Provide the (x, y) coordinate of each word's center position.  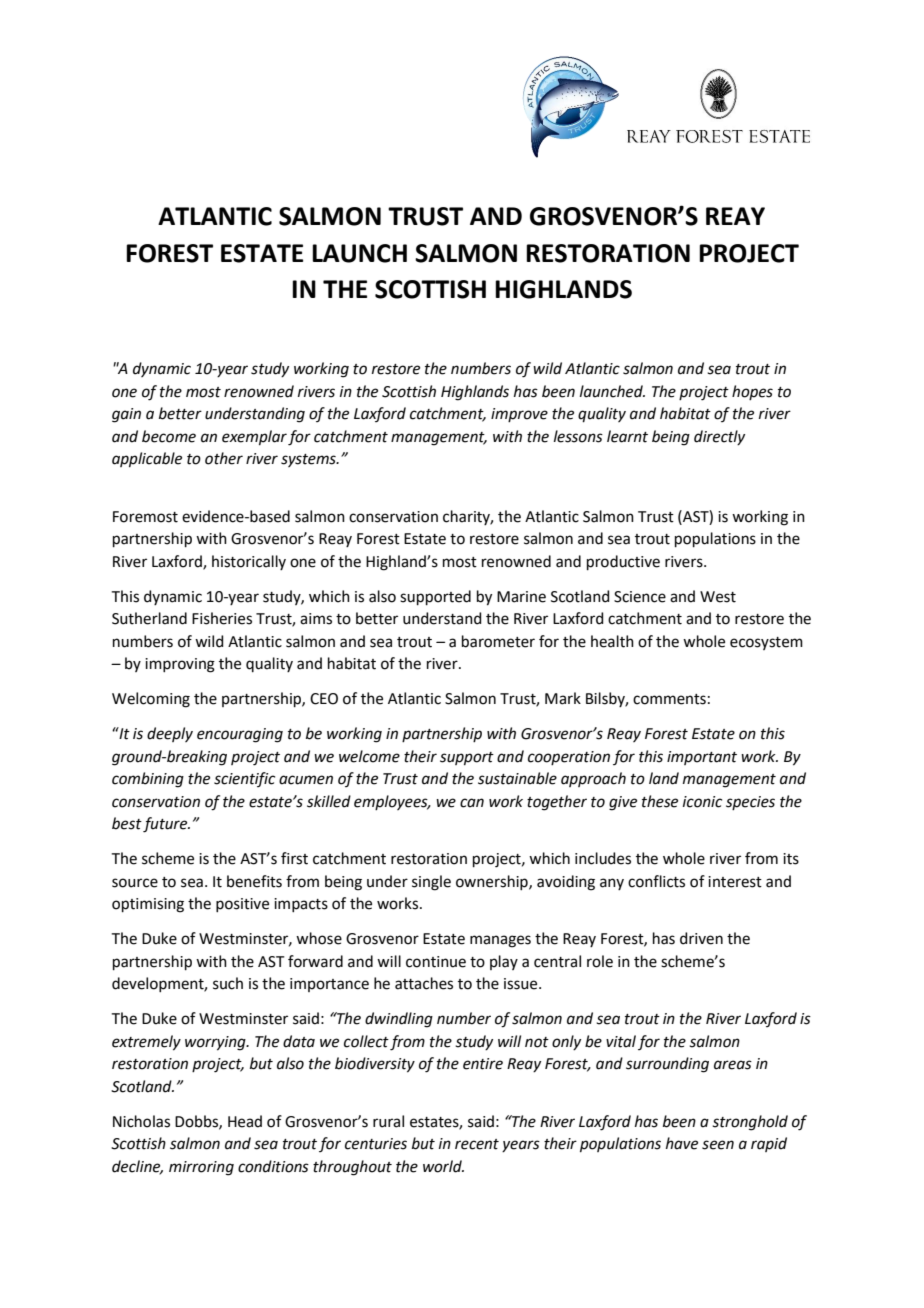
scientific (244, 779)
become (169, 436)
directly (719, 437)
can (472, 803)
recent (477, 1144)
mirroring (201, 1168)
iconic (702, 802)
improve (519, 415)
